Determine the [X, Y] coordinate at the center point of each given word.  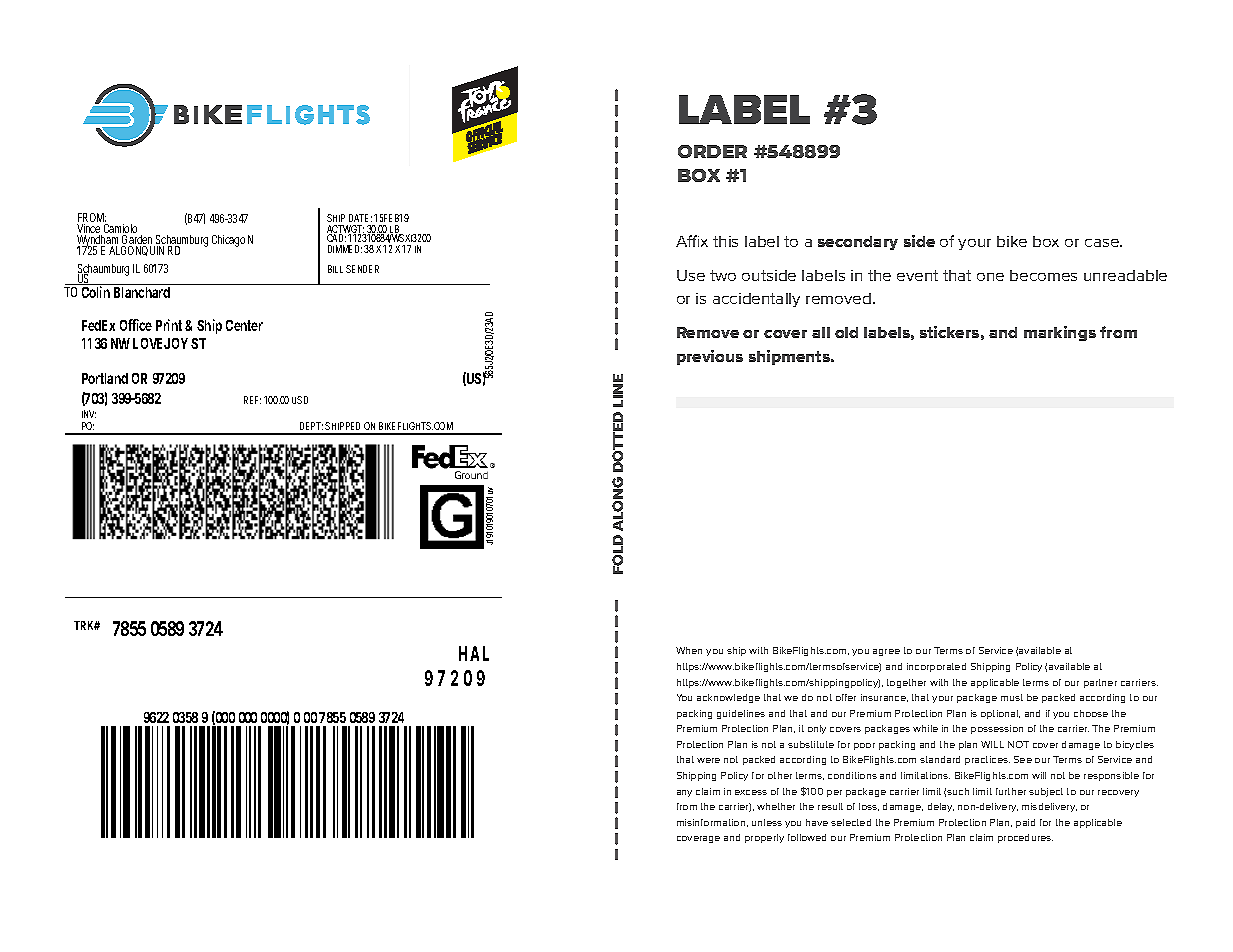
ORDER [712, 151]
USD [300, 400]
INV [89, 414]
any [684, 793]
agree [886, 652]
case [1103, 243]
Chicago [228, 241]
